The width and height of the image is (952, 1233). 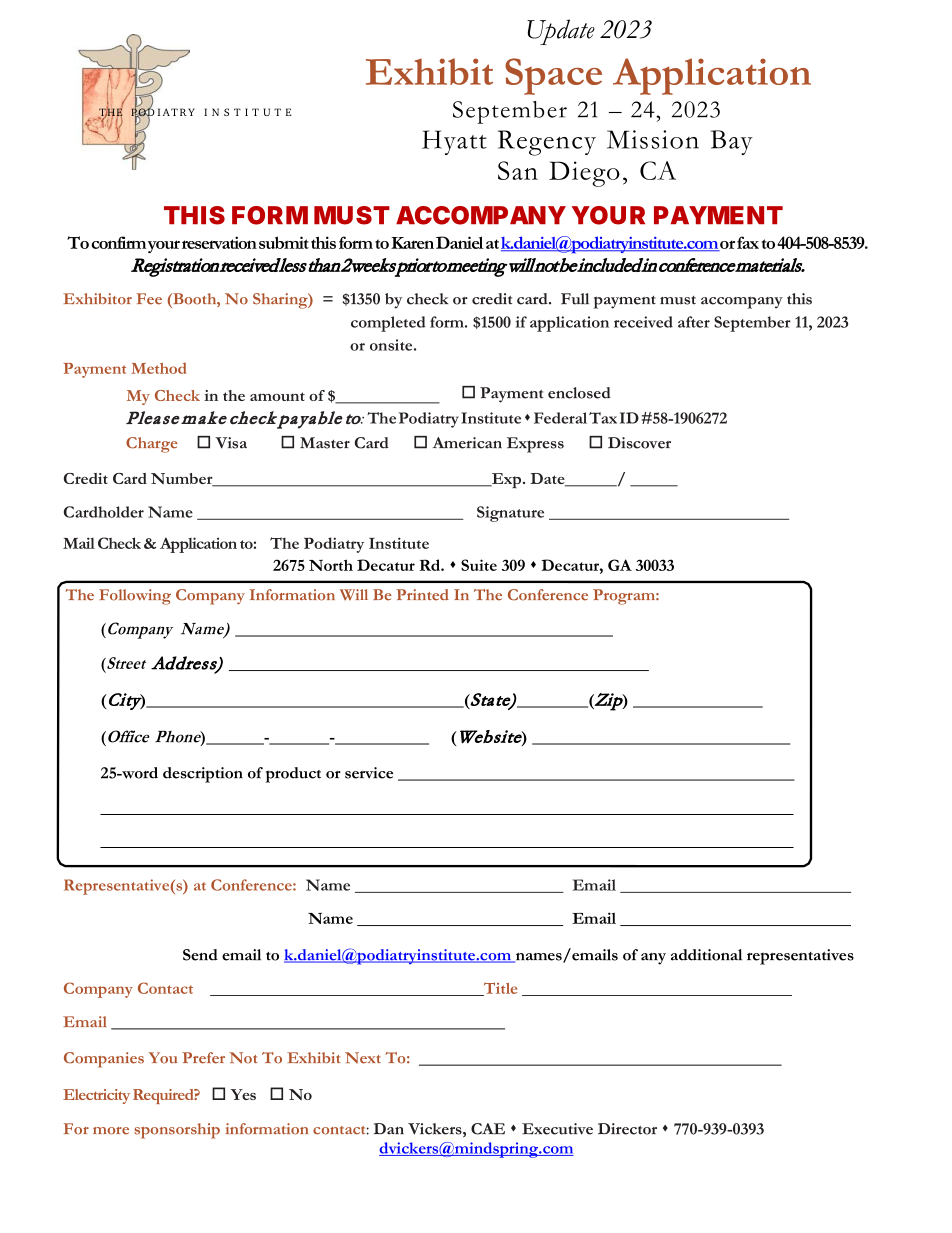 I want to click on Printed, so click(x=422, y=595).
